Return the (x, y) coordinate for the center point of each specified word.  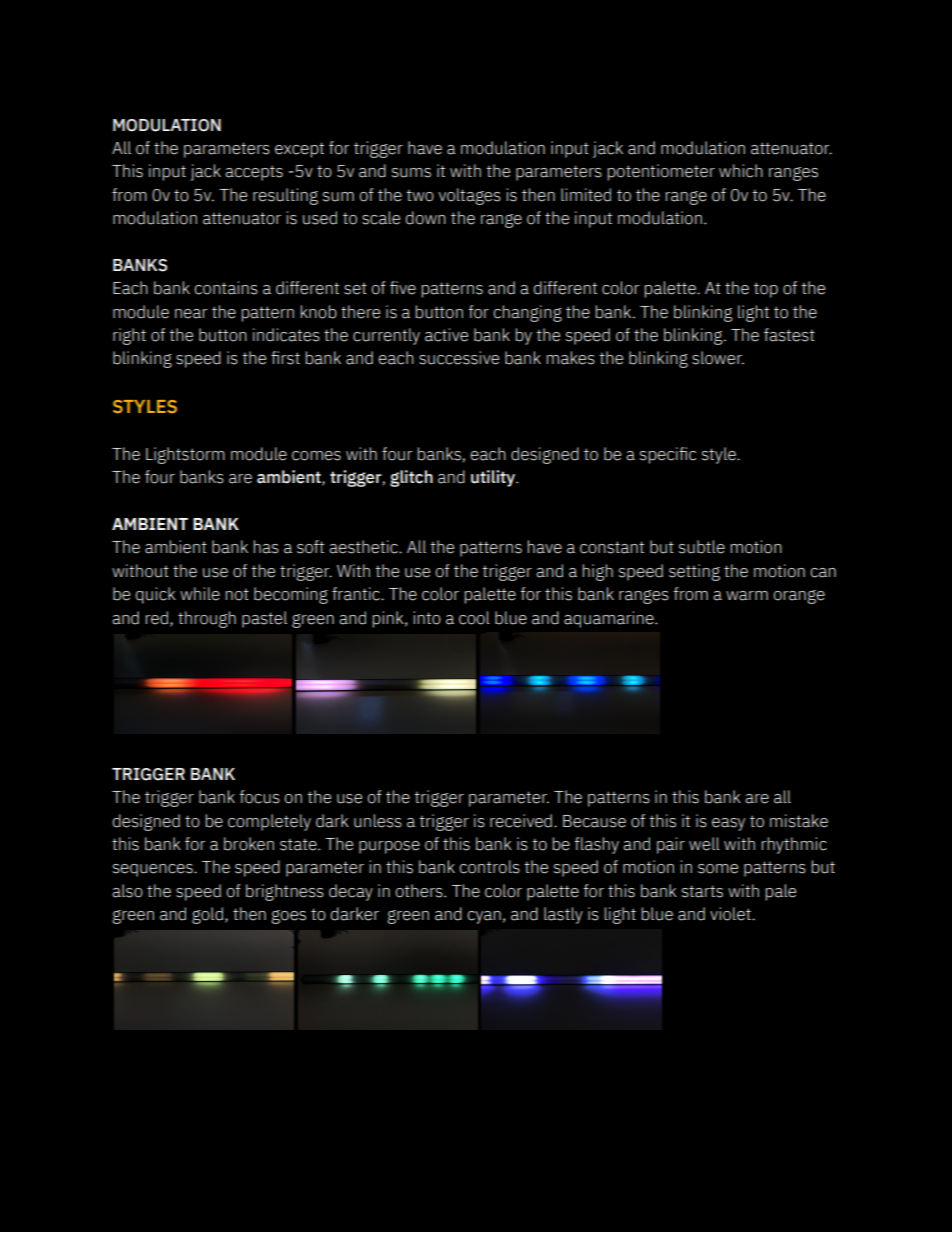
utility (494, 478)
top (766, 290)
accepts (254, 173)
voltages (469, 196)
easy (728, 824)
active (446, 335)
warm (747, 596)
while (200, 594)
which (741, 171)
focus (259, 797)
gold (207, 915)
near (191, 314)
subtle (702, 547)
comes (316, 456)
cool (474, 618)
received (521, 821)
